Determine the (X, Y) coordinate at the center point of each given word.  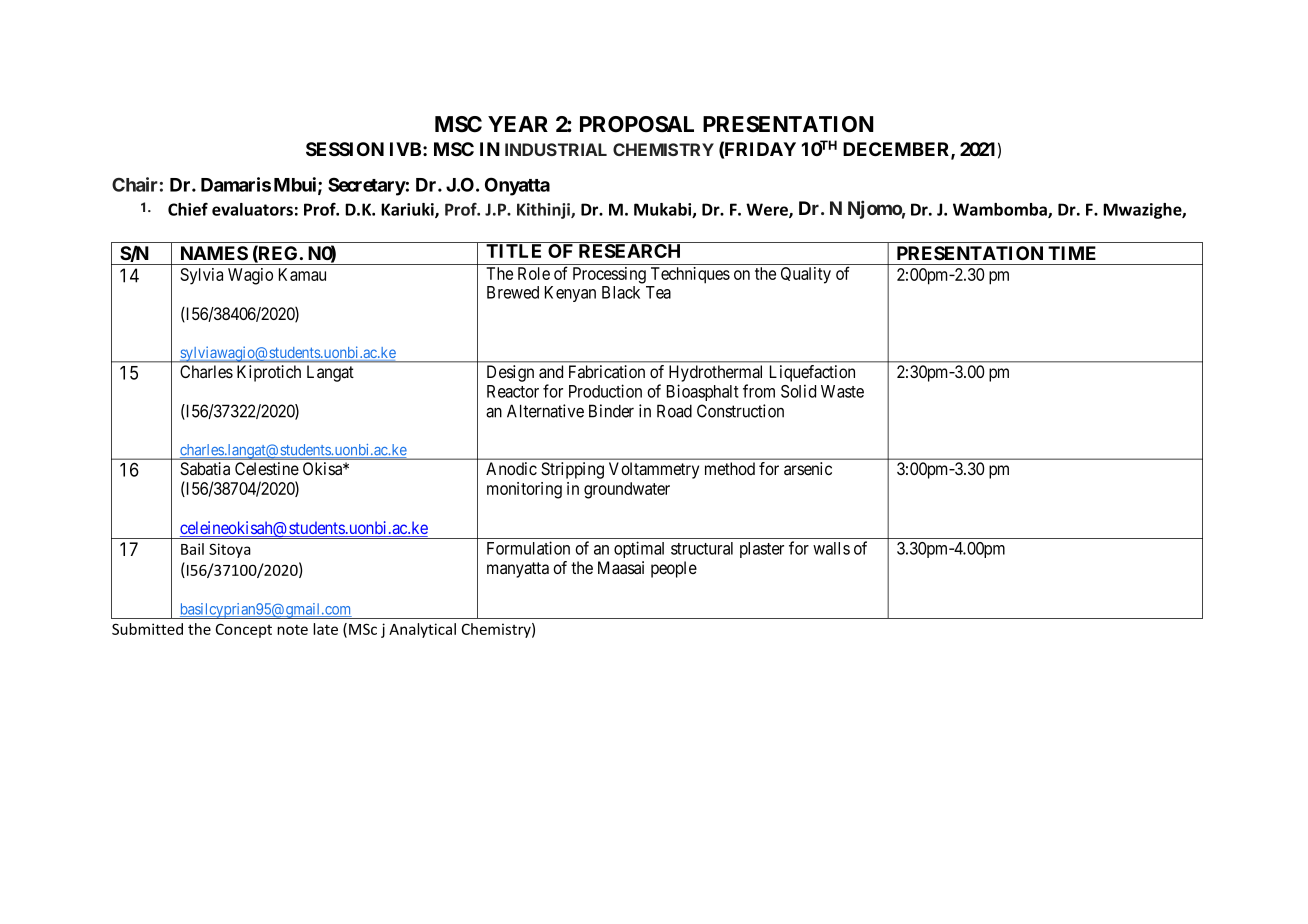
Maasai (621, 568)
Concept (244, 630)
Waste (842, 391)
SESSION (345, 149)
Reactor (513, 391)
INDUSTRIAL (556, 149)
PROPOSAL (637, 124)
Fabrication (607, 372)
